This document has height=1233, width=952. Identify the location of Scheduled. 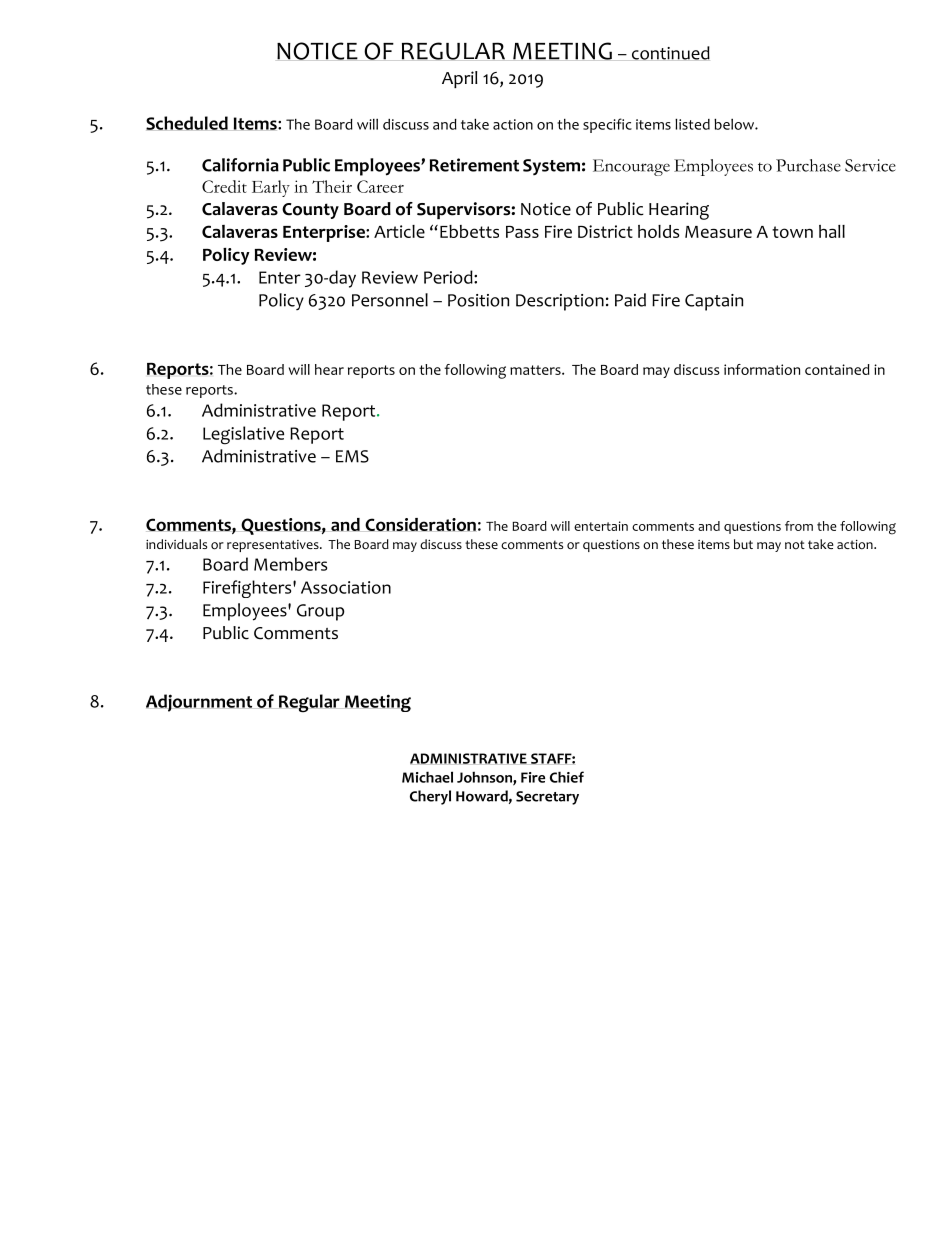
(187, 123).
